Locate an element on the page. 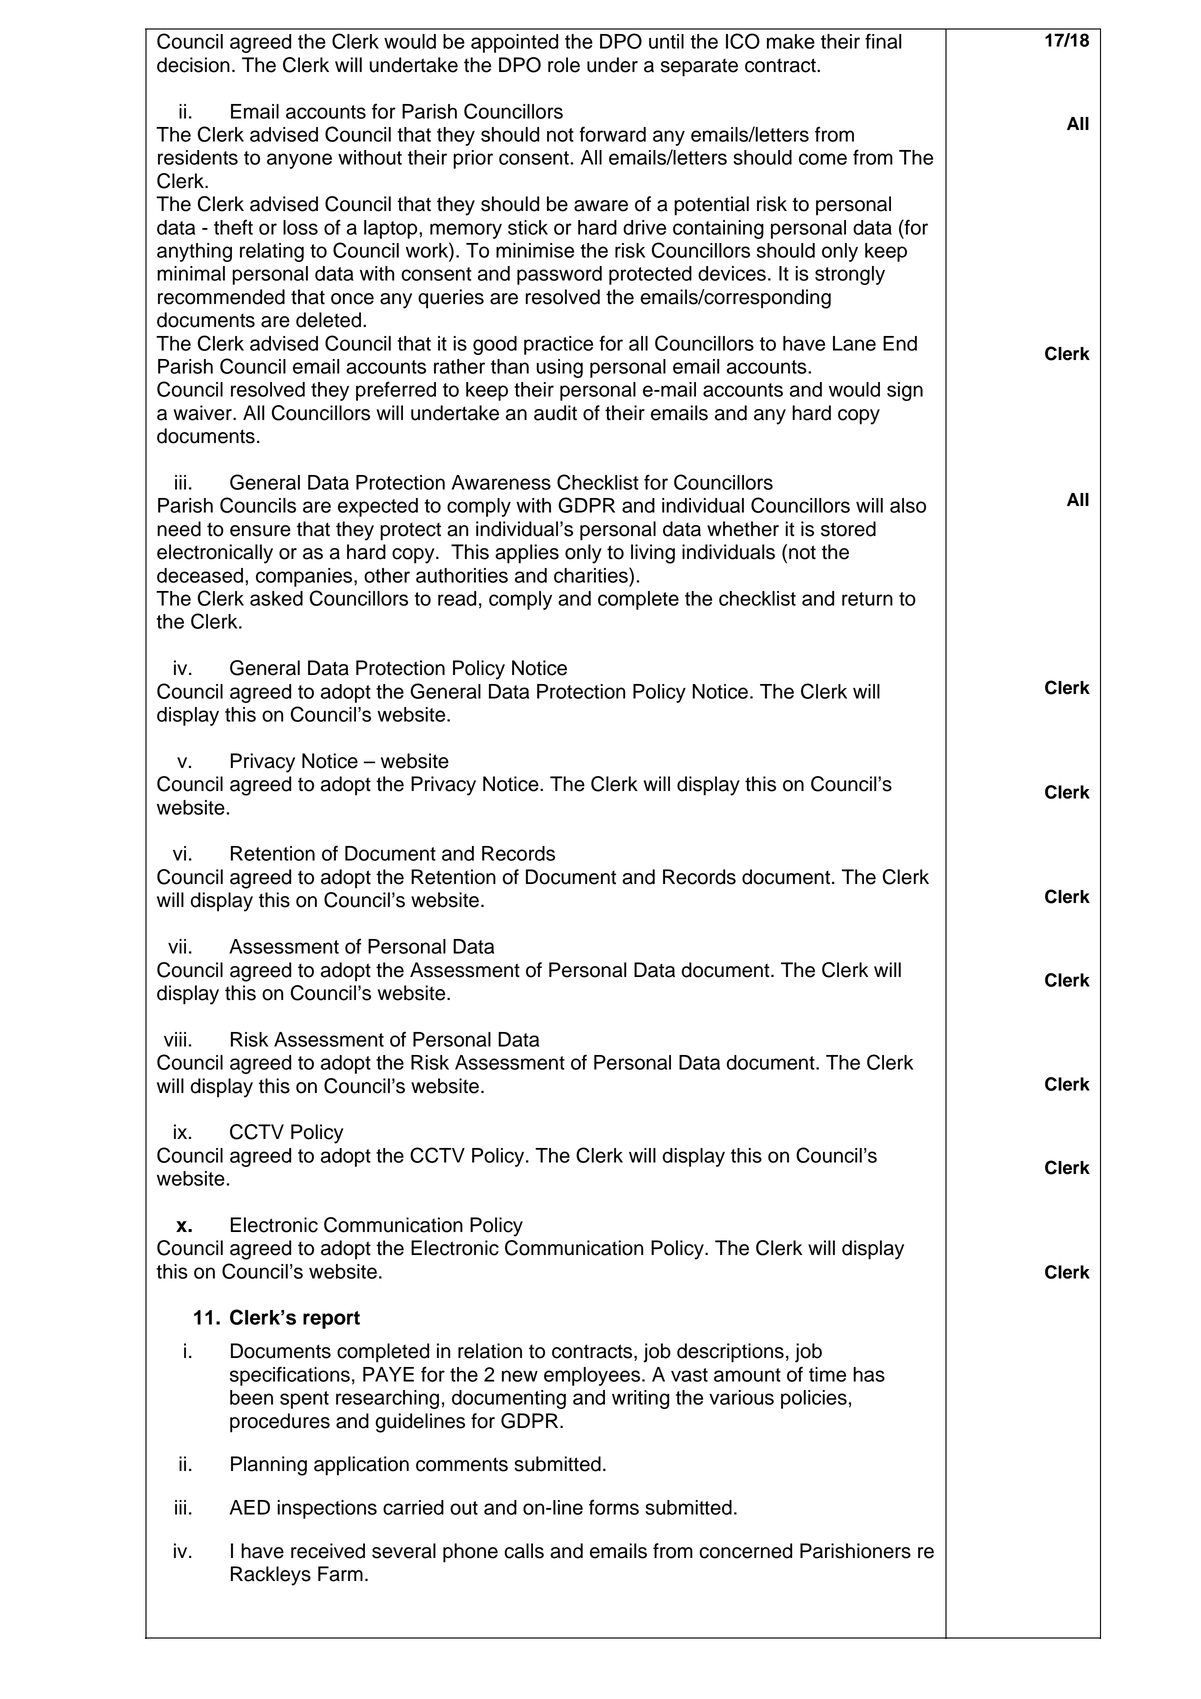 Image resolution: width=1201 pixels, height=1699 pixels. read is located at coordinates (457, 598).
